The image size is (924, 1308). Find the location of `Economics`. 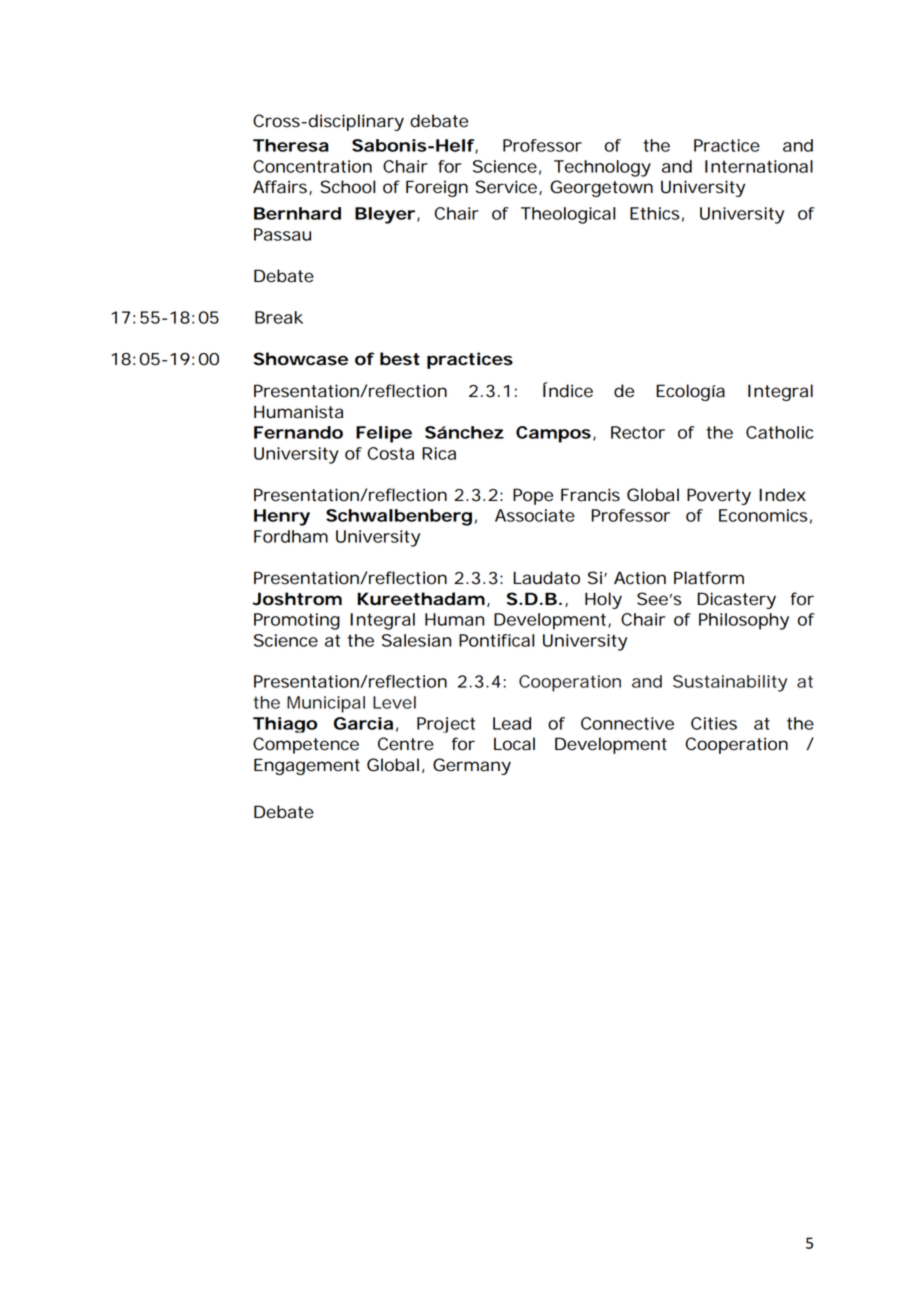

Economics is located at coordinates (763, 515).
